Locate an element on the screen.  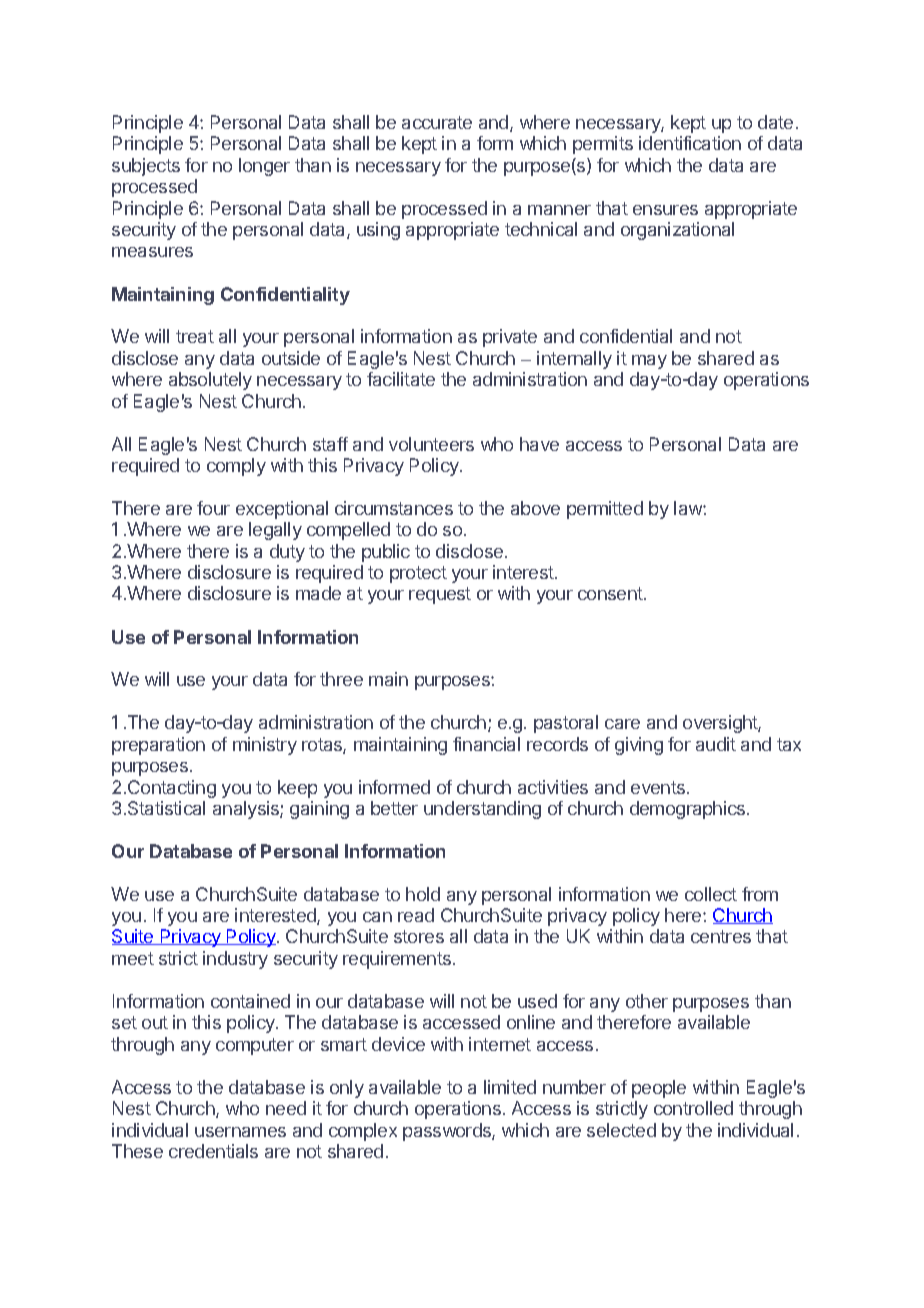
usernames is located at coordinates (240, 1132).
